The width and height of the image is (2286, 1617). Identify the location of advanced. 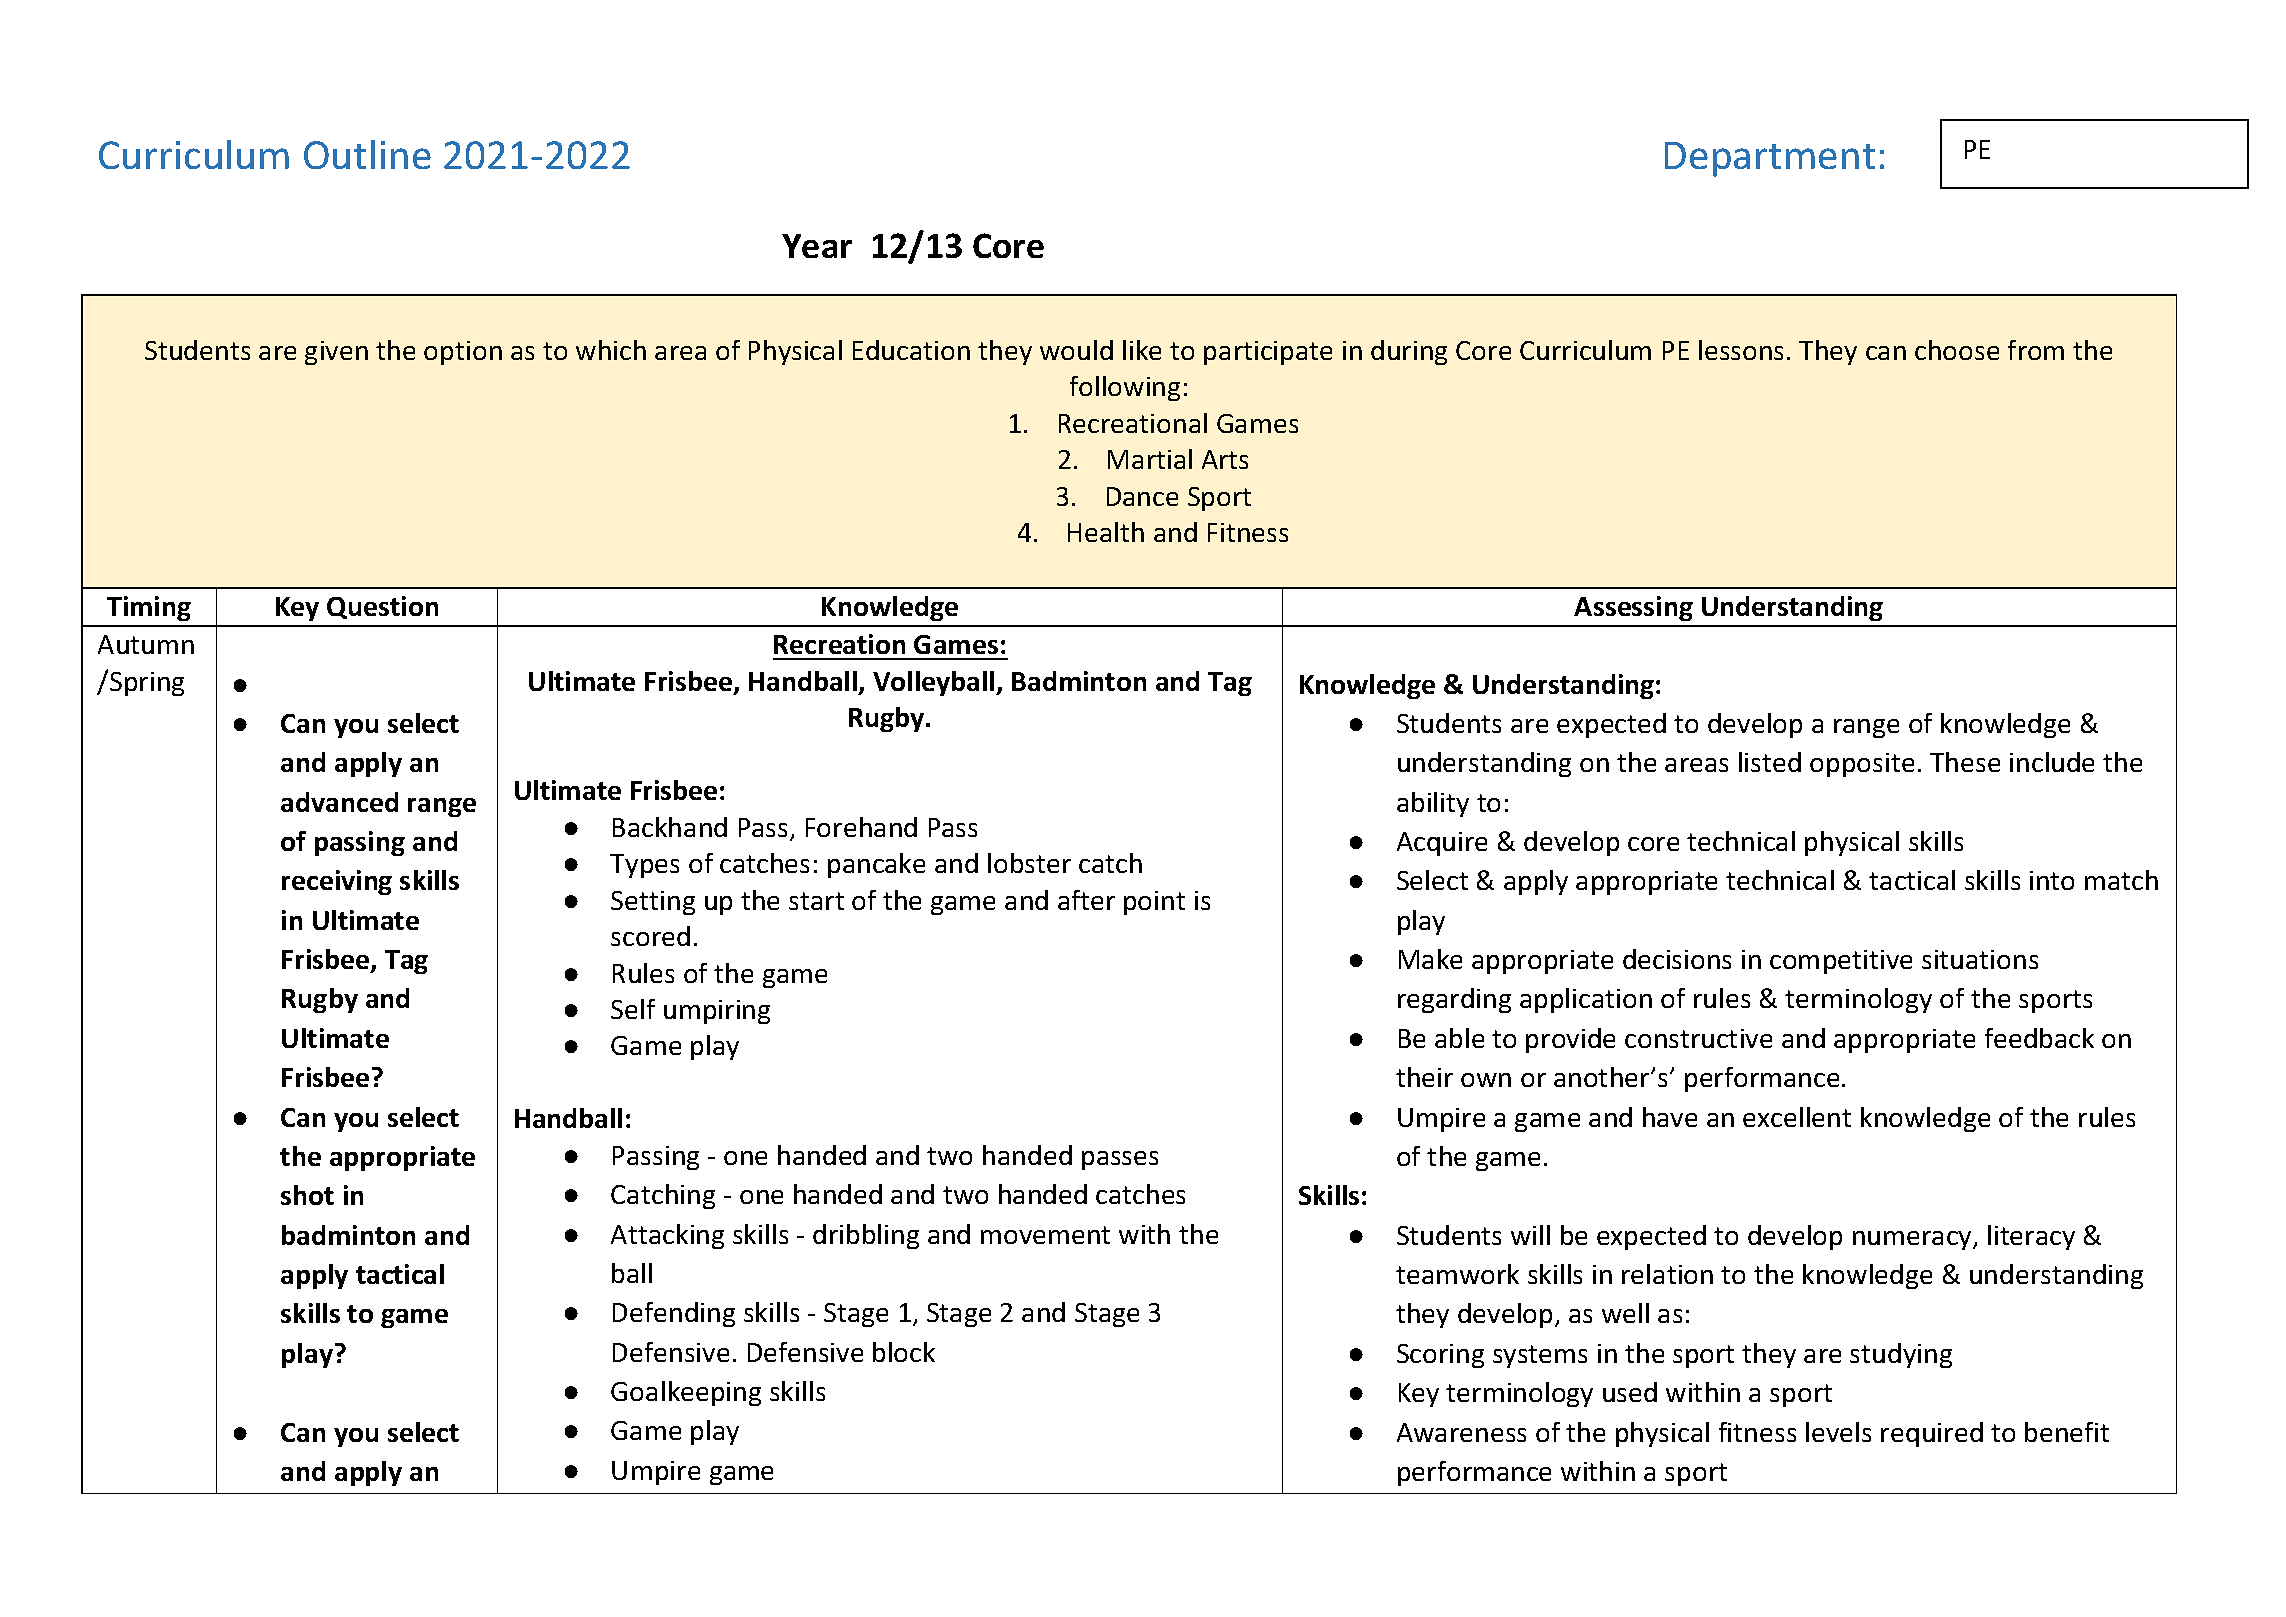
(339, 802).
